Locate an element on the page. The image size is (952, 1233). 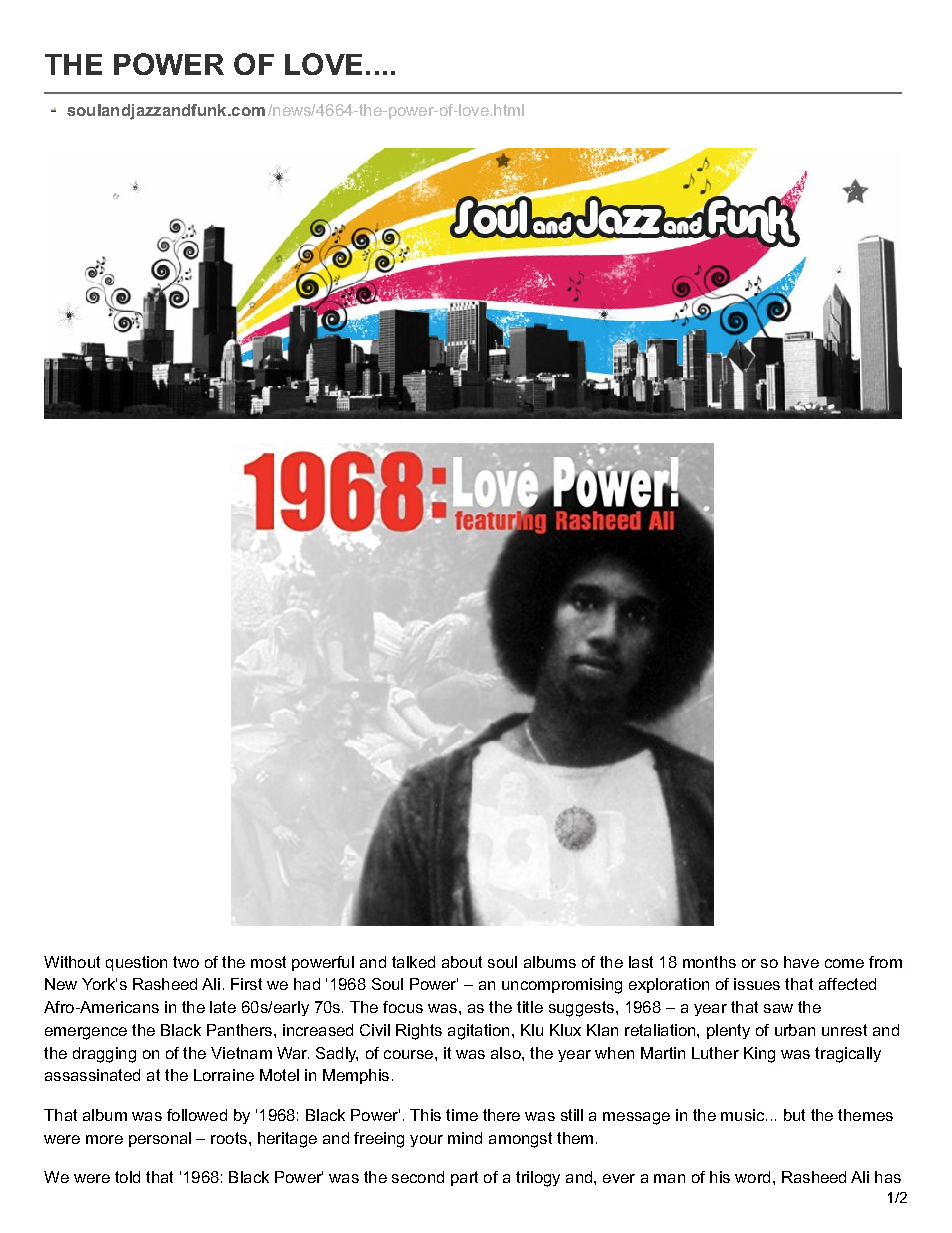
told is located at coordinates (127, 1177).
